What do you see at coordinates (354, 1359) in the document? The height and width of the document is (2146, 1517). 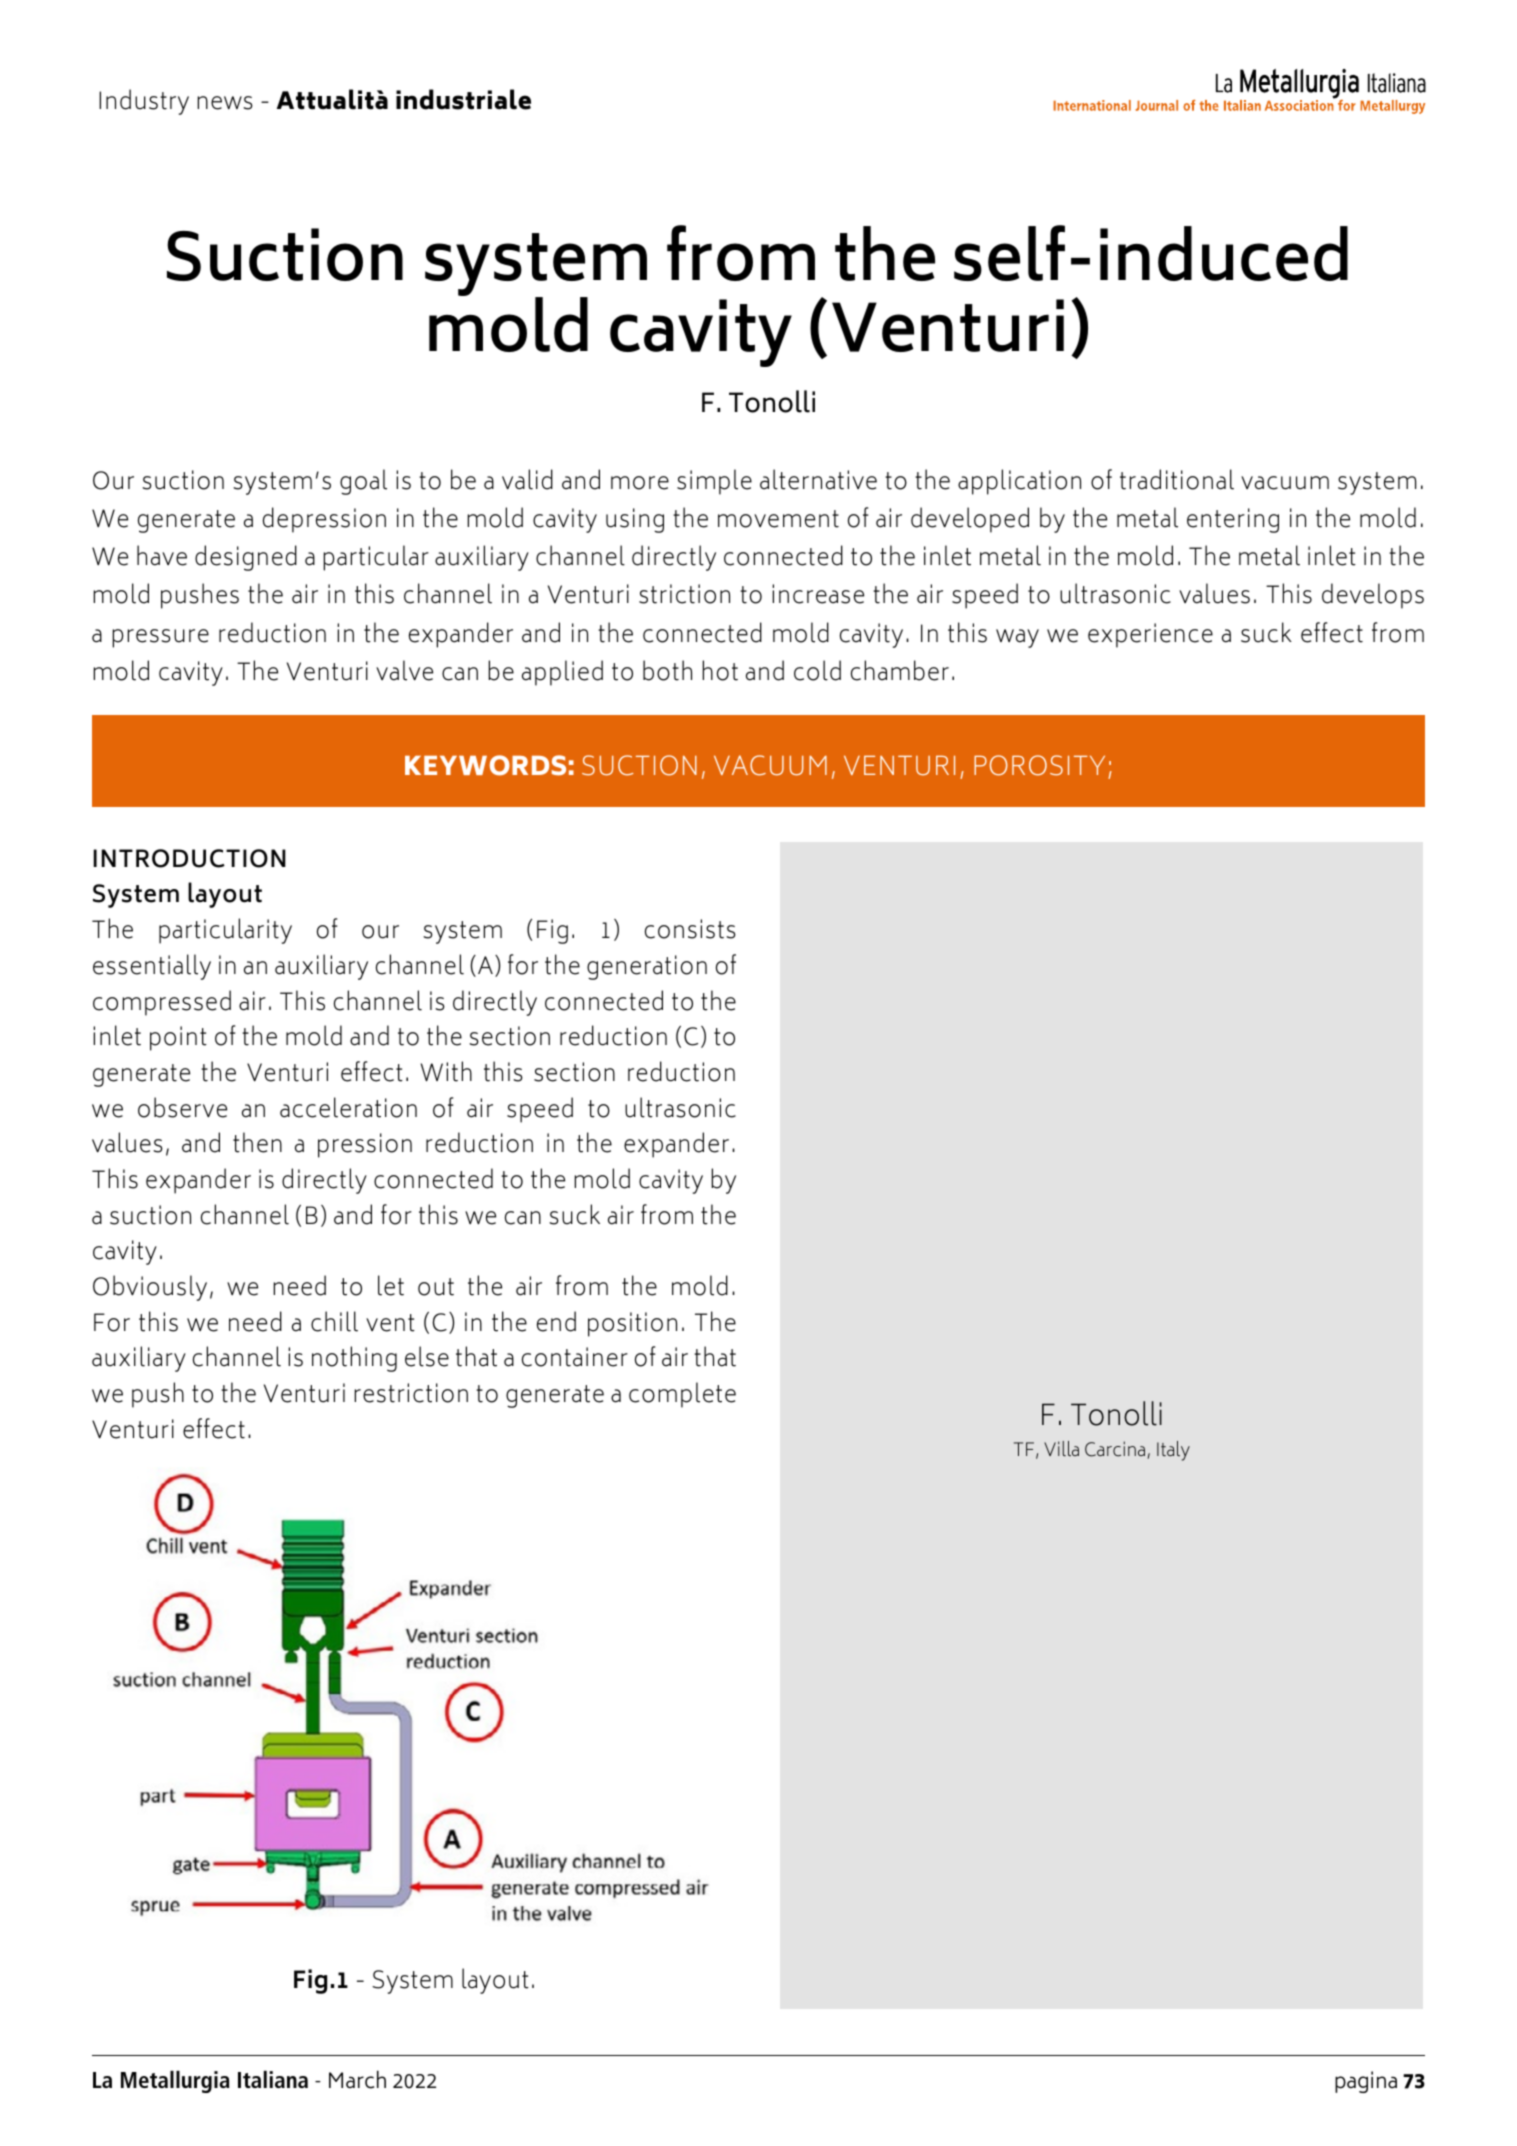 I see `nothing` at bounding box center [354, 1359].
